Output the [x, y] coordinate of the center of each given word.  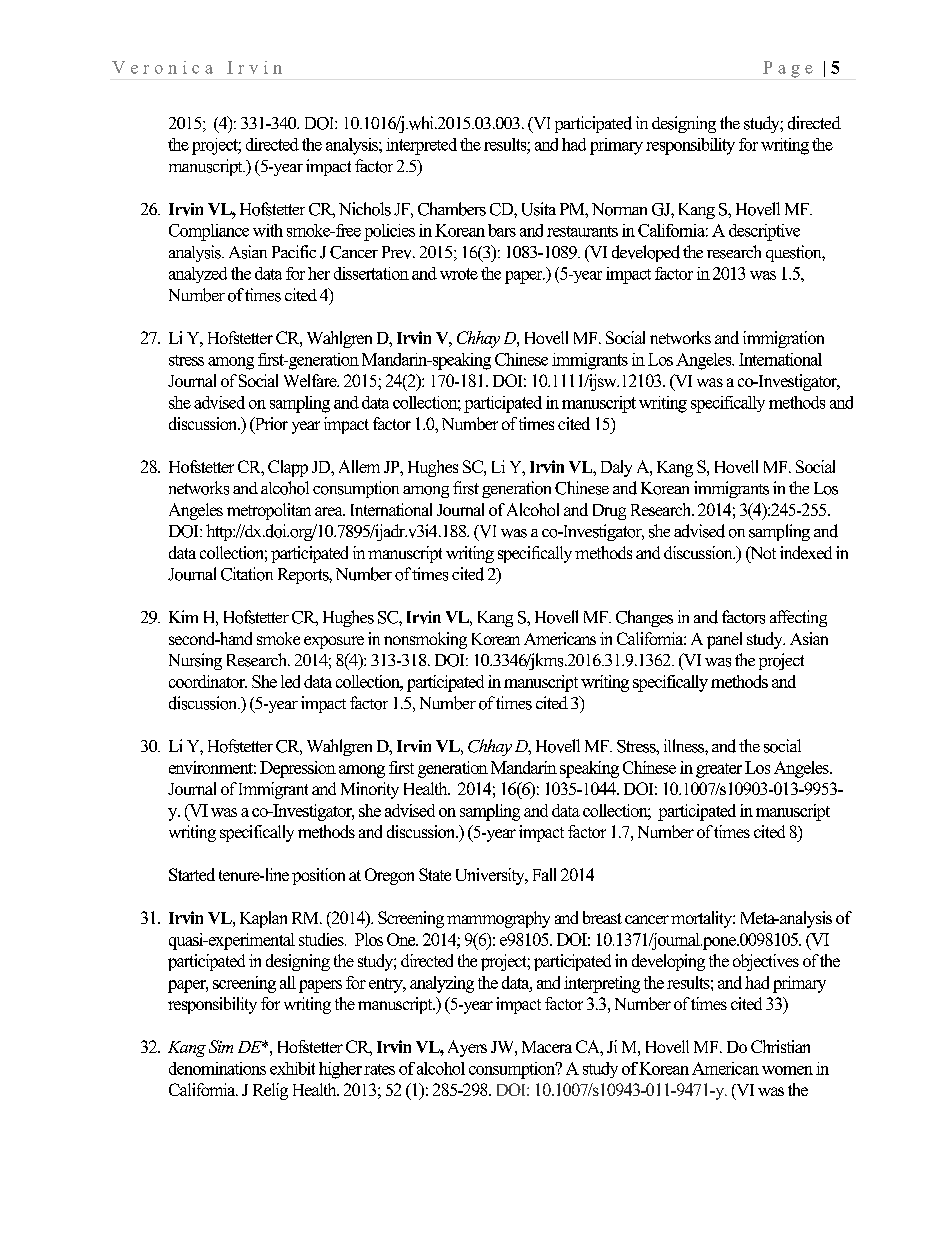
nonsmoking [425, 640]
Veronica [162, 67]
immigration [783, 339]
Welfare [311, 380]
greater [719, 770]
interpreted [421, 146]
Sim [221, 1046]
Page [788, 69]
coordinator [208, 681]
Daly [616, 468]
